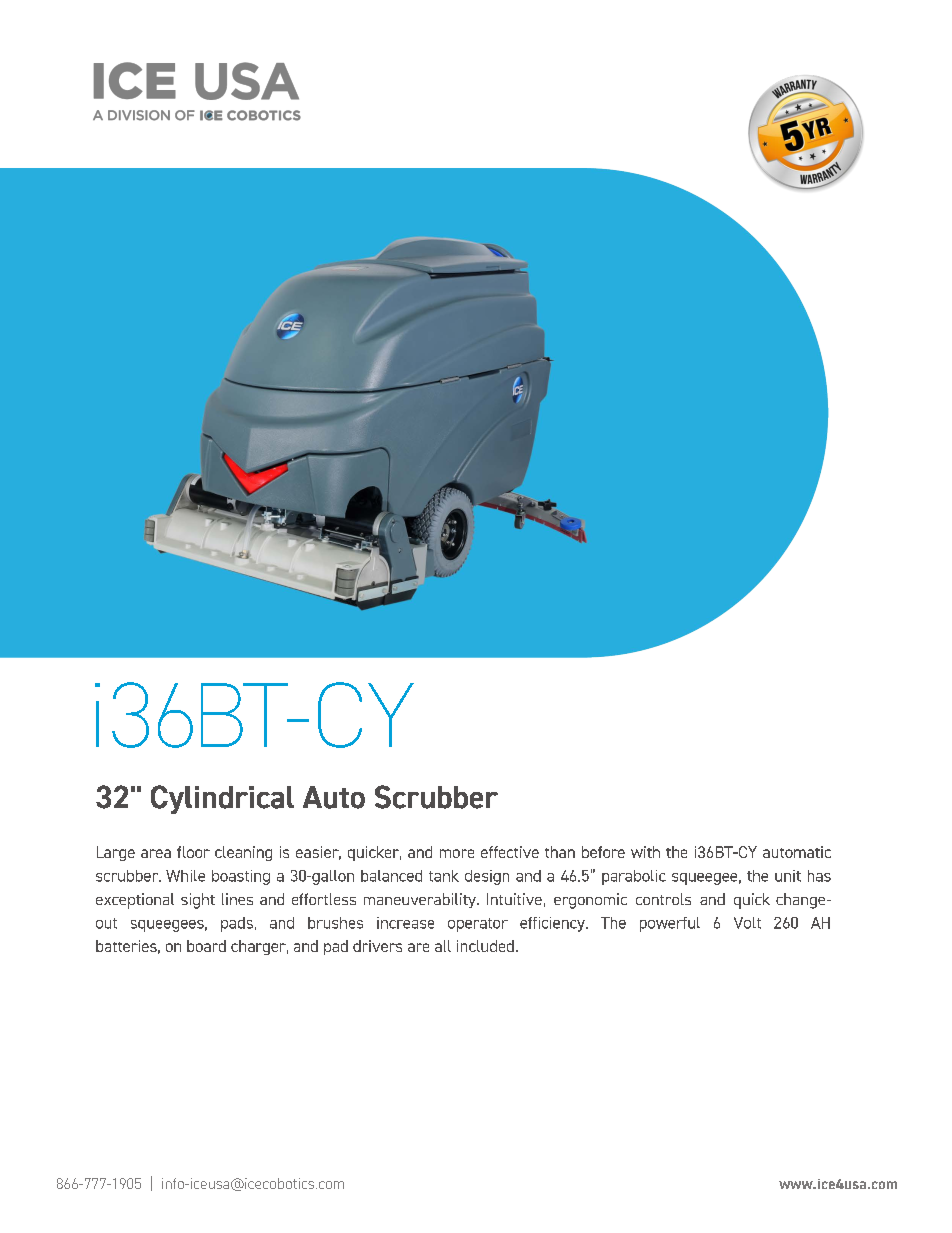 The height and width of the screenshot is (1233, 952). Describe the element at coordinates (222, 799) in the screenshot. I see `Cylindrical` at that location.
